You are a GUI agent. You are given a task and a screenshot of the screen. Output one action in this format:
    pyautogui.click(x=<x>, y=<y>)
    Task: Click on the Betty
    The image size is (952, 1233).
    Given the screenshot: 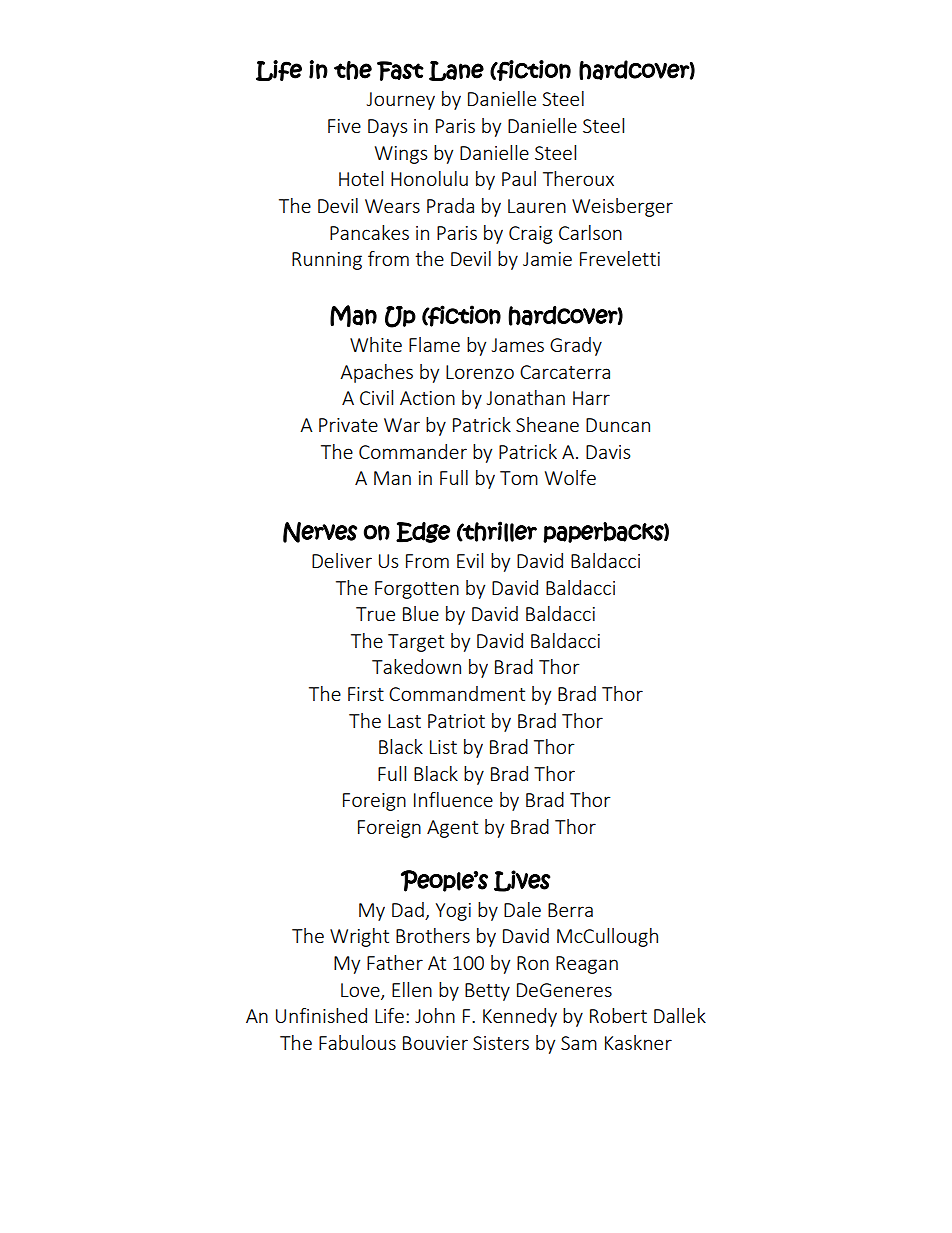 What is the action you would take?
    pyautogui.click(x=487, y=992)
